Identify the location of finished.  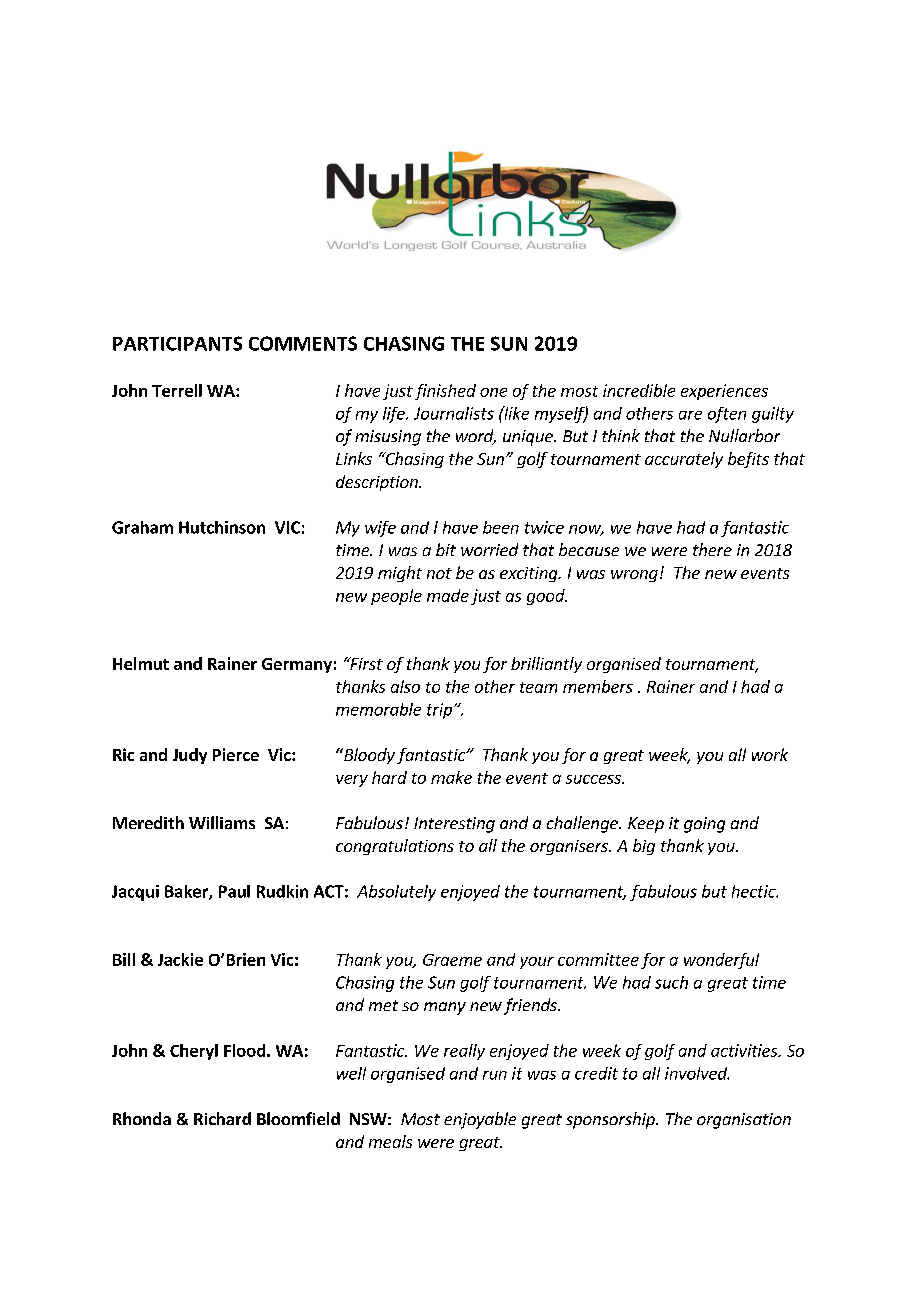
(445, 392).
